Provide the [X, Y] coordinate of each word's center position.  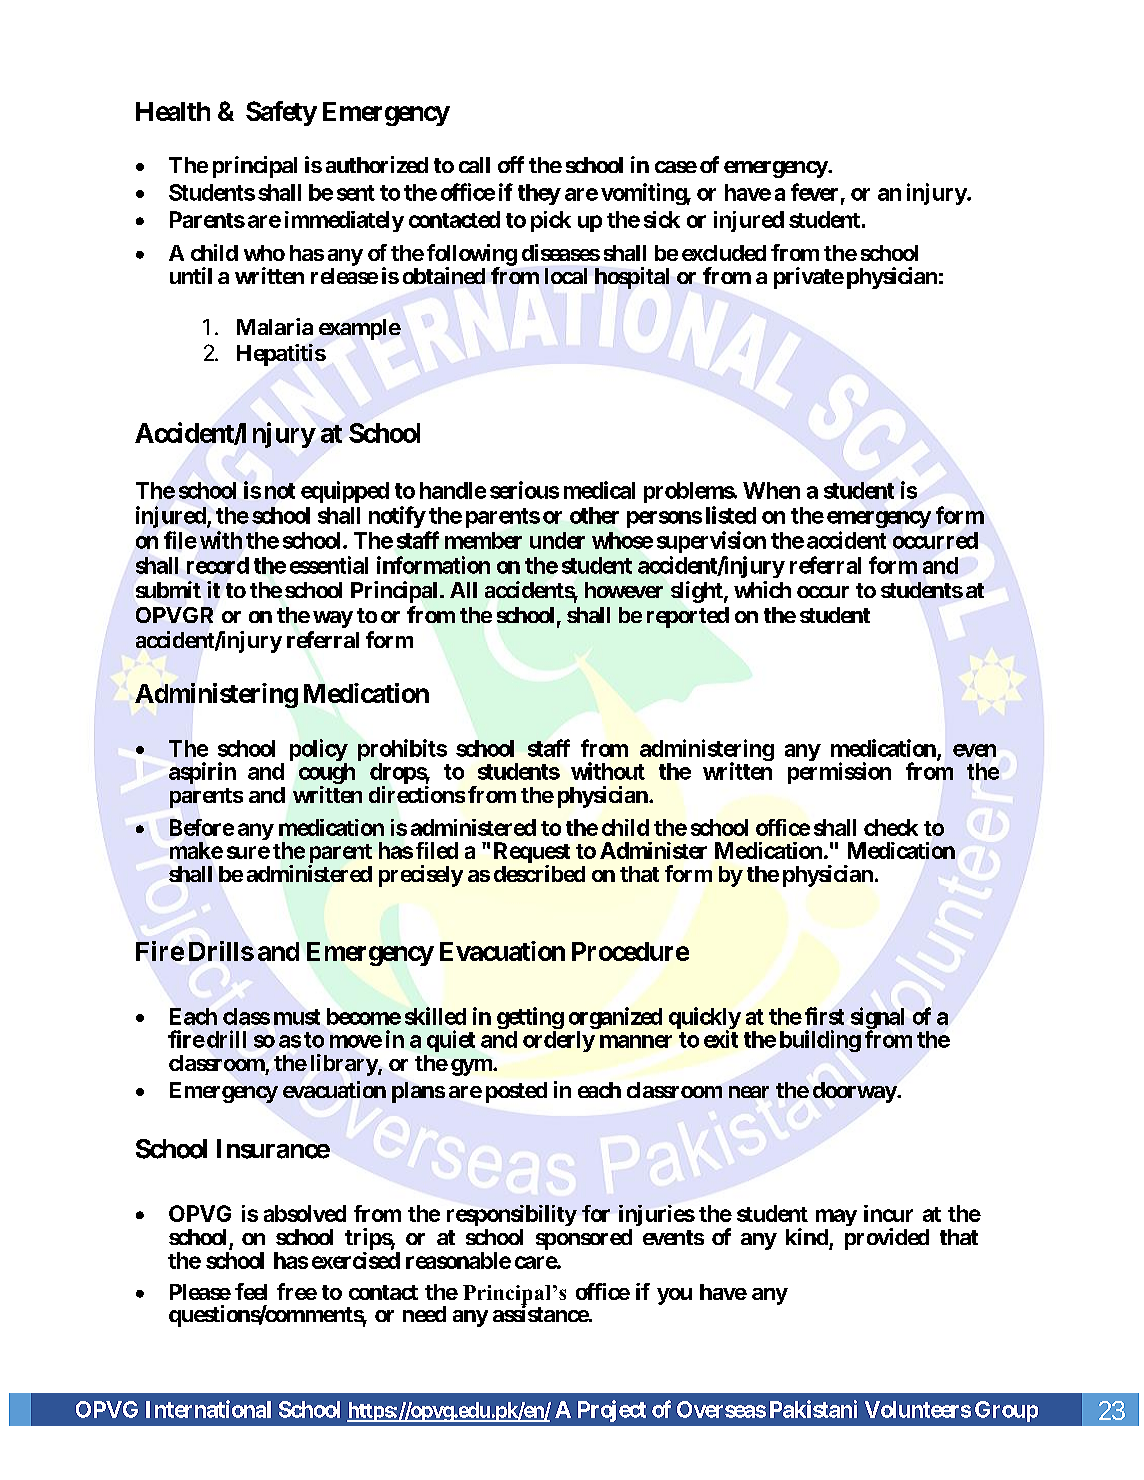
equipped [345, 492]
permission [839, 773]
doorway [855, 1092]
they [539, 194]
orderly [559, 1041]
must [297, 1017]
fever [814, 192]
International [208, 1409]
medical [599, 490]
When [771, 490]
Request [532, 854]
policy [319, 751]
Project [612, 1411]
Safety [281, 113]
